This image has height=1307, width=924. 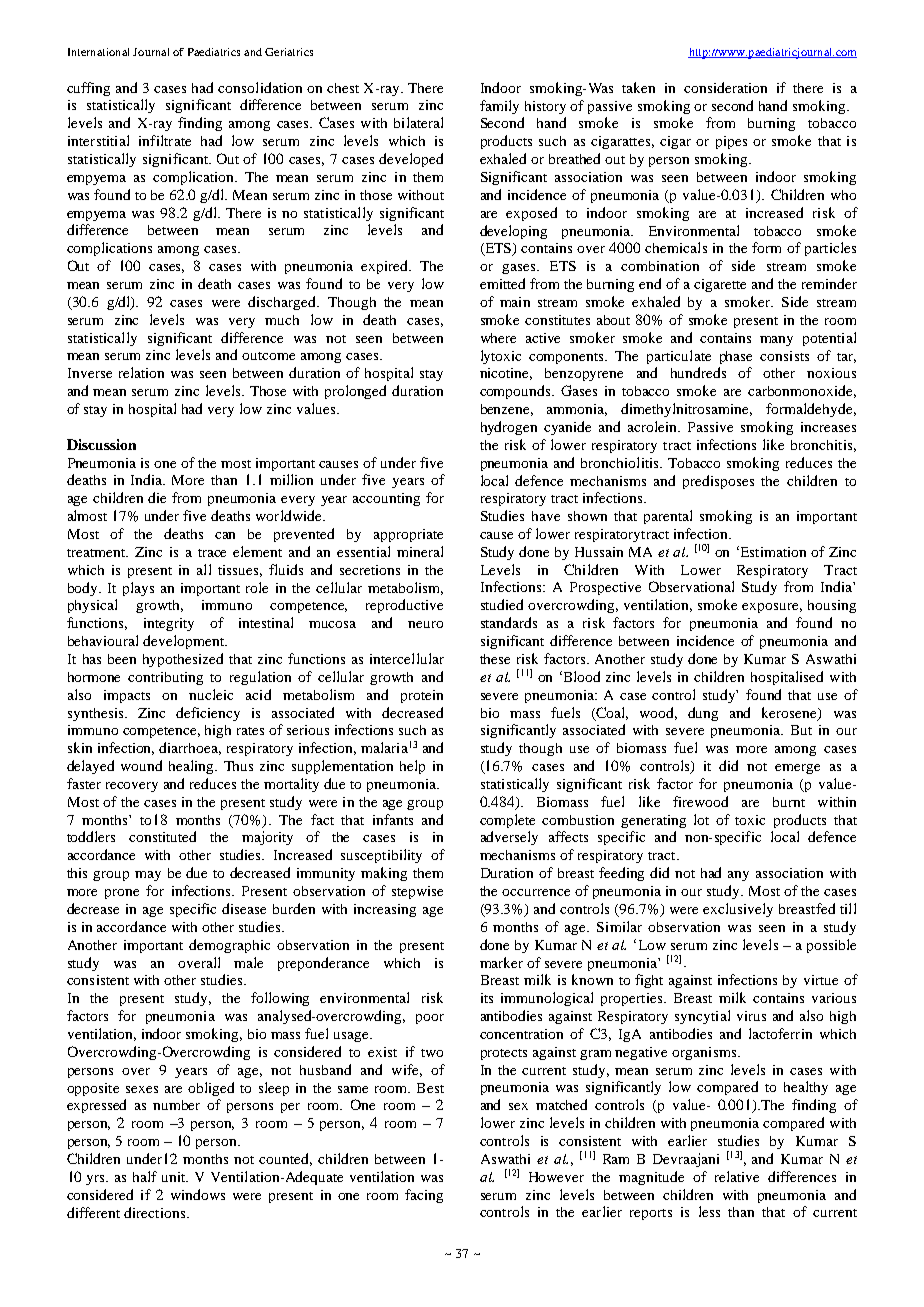 What do you see at coordinates (214, 52) in the image?
I see `Paediatrics` at bounding box center [214, 52].
